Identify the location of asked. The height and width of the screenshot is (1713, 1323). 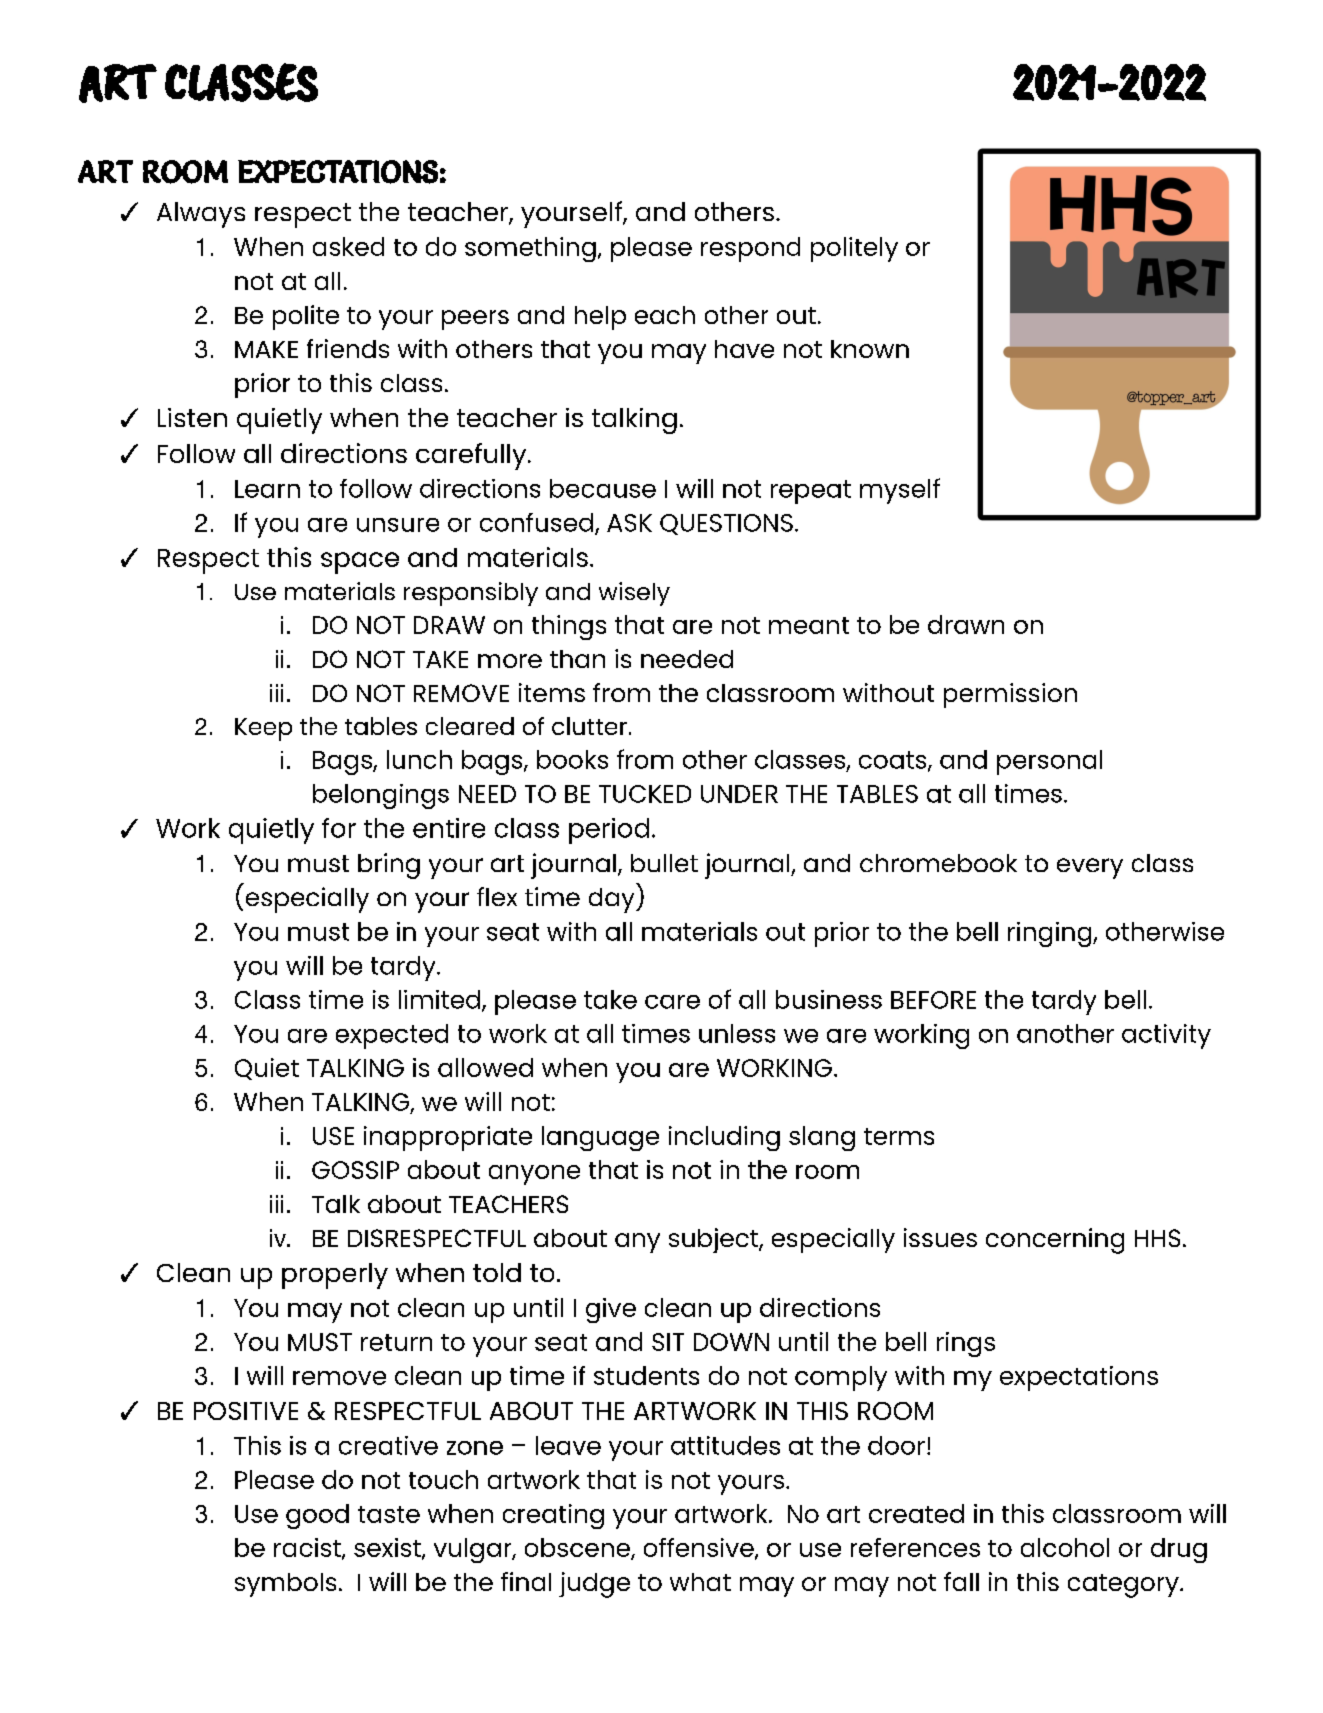
(348, 246).
